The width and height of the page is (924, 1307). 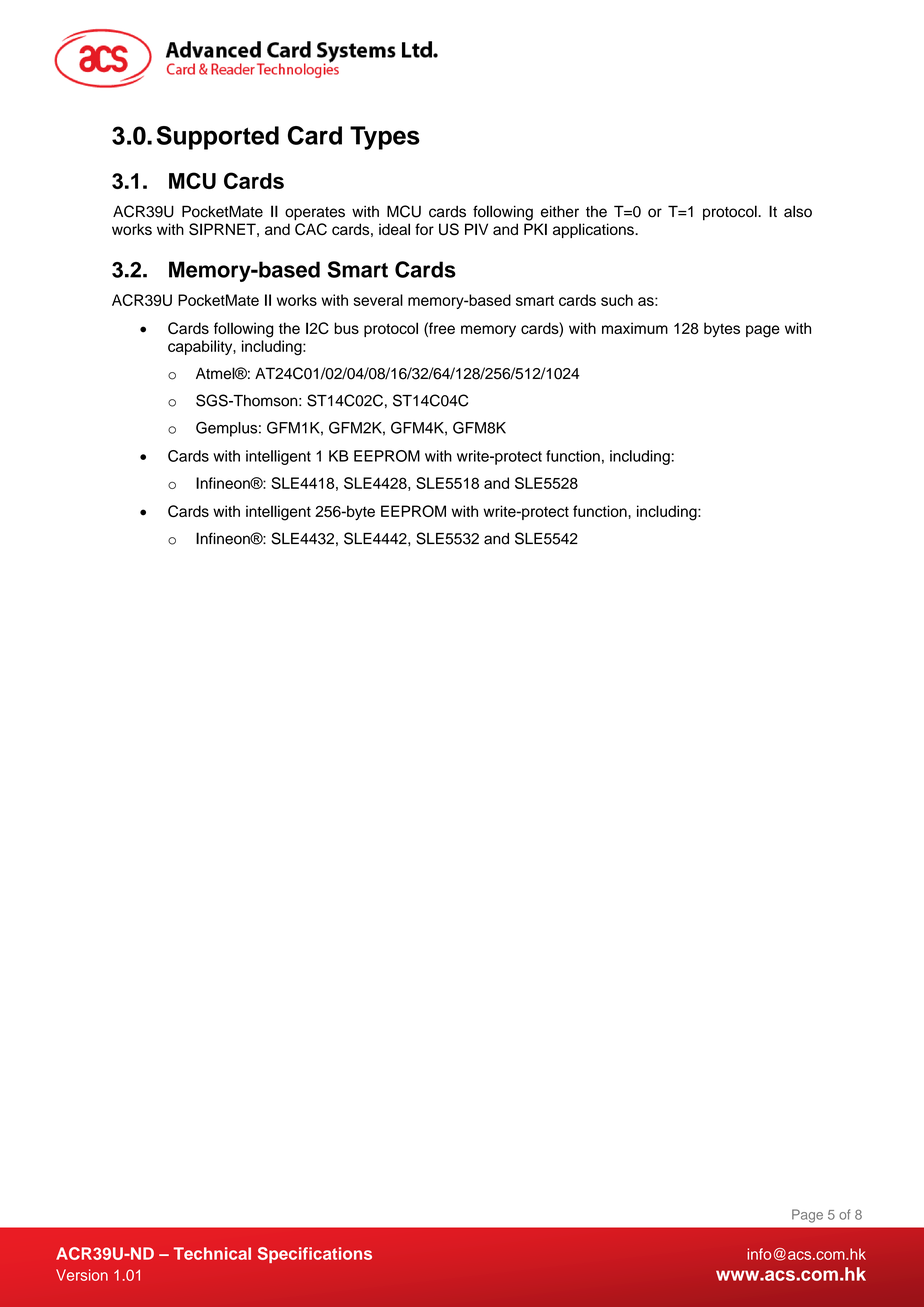 I want to click on CAC, so click(x=311, y=229).
